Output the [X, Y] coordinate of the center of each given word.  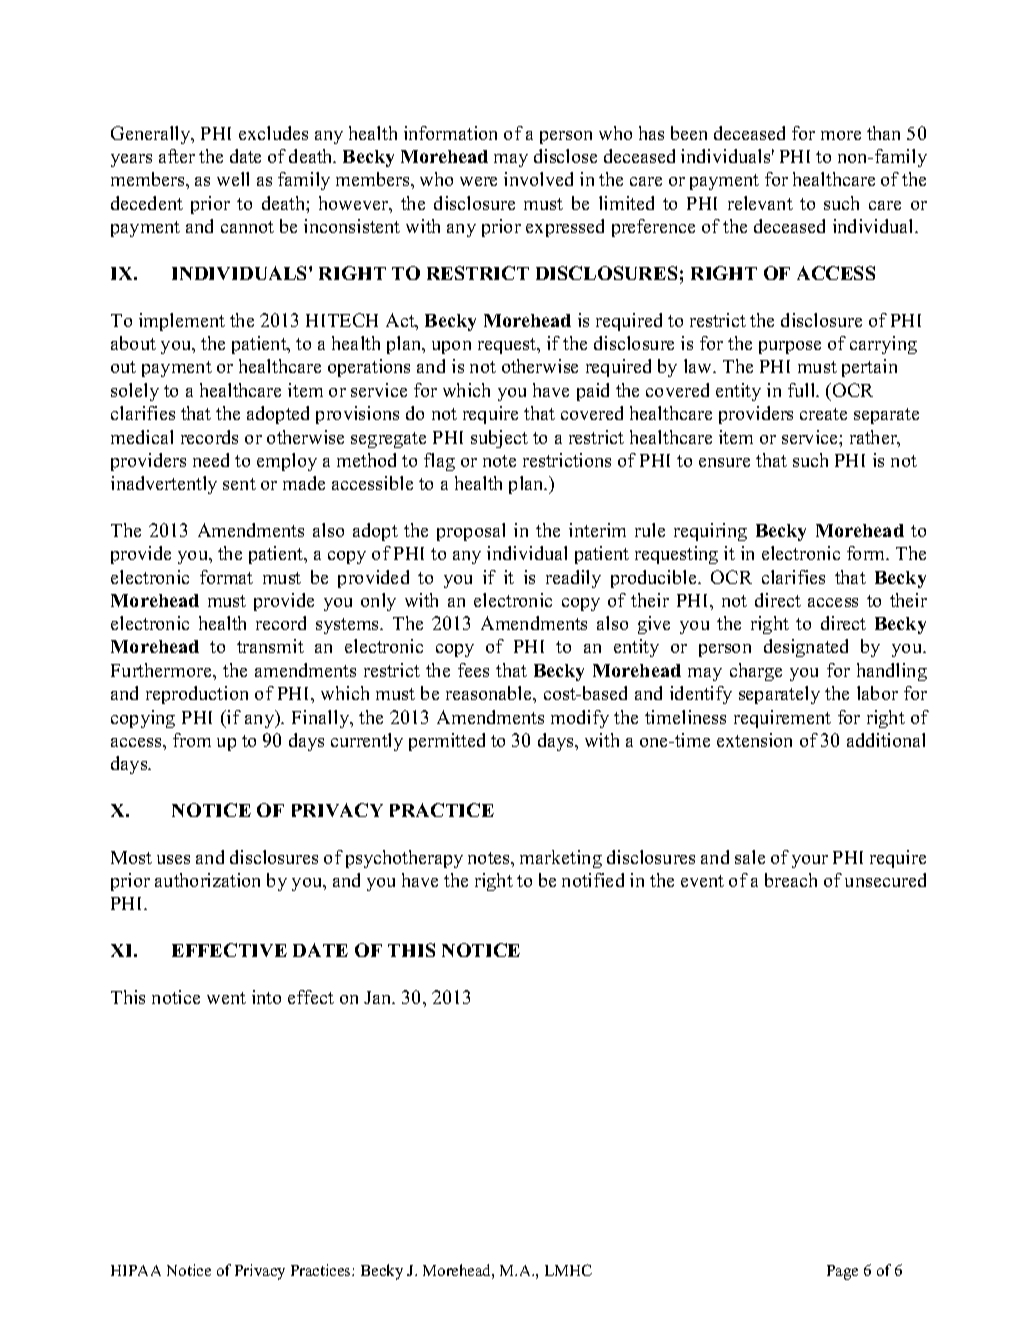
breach [791, 880]
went [226, 998]
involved [538, 179]
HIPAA [136, 1270]
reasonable [490, 693]
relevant [760, 203]
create [823, 414]
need [211, 460]
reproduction [197, 695]
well [233, 179]
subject [499, 439]
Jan [379, 997]
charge [756, 672]
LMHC [568, 1270]
